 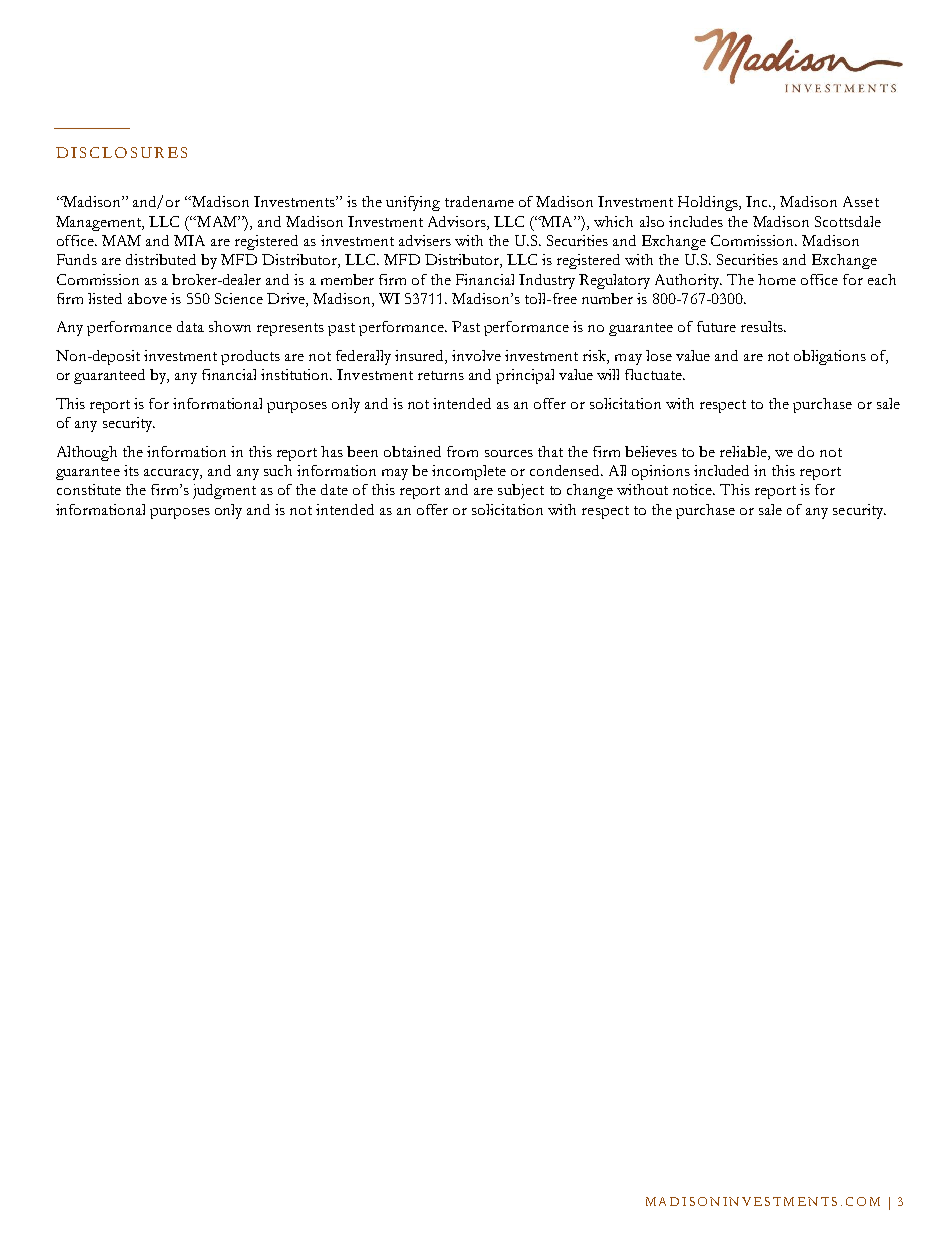 I want to click on incomplete, so click(x=469, y=472).
